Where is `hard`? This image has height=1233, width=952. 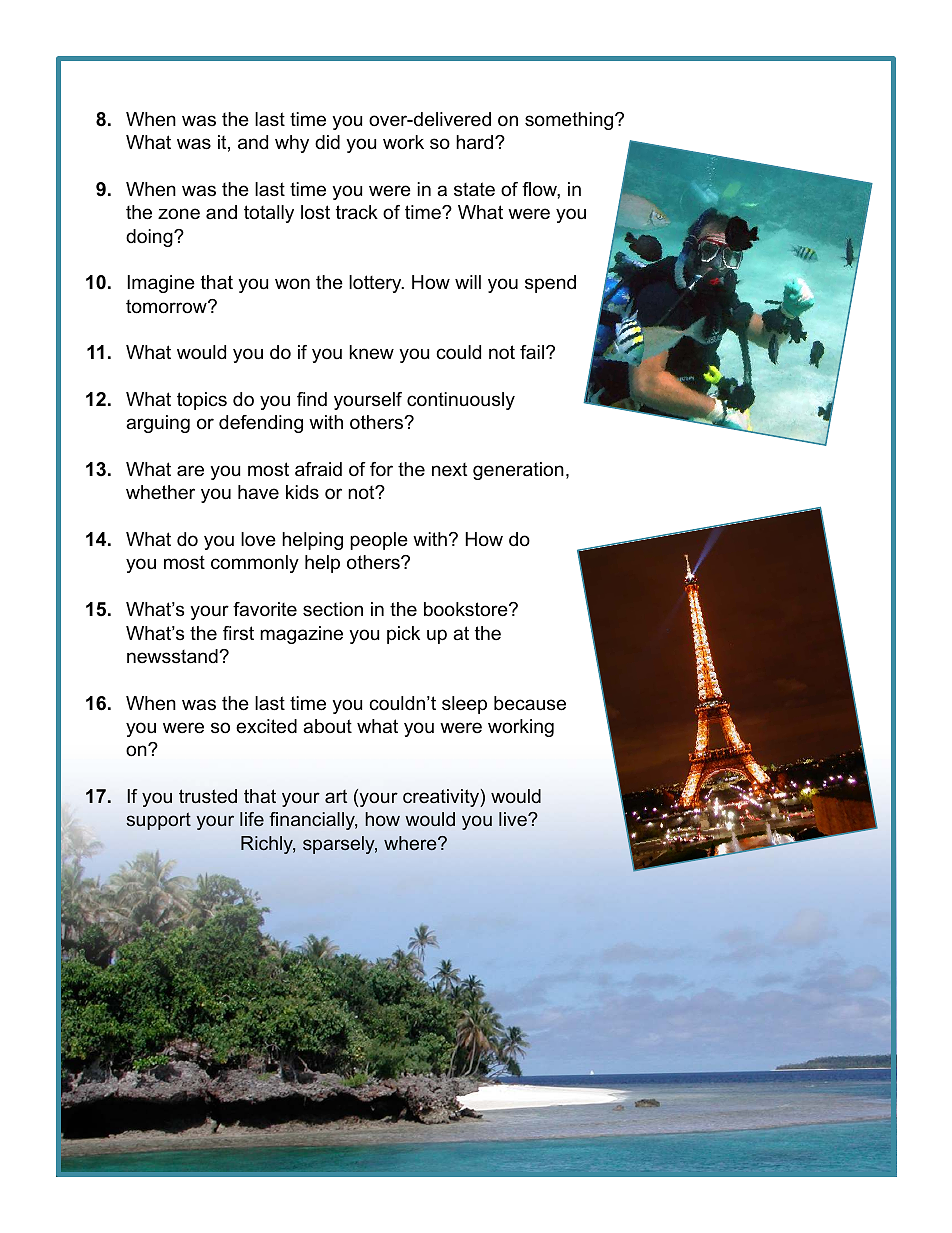 hard is located at coordinates (476, 142).
